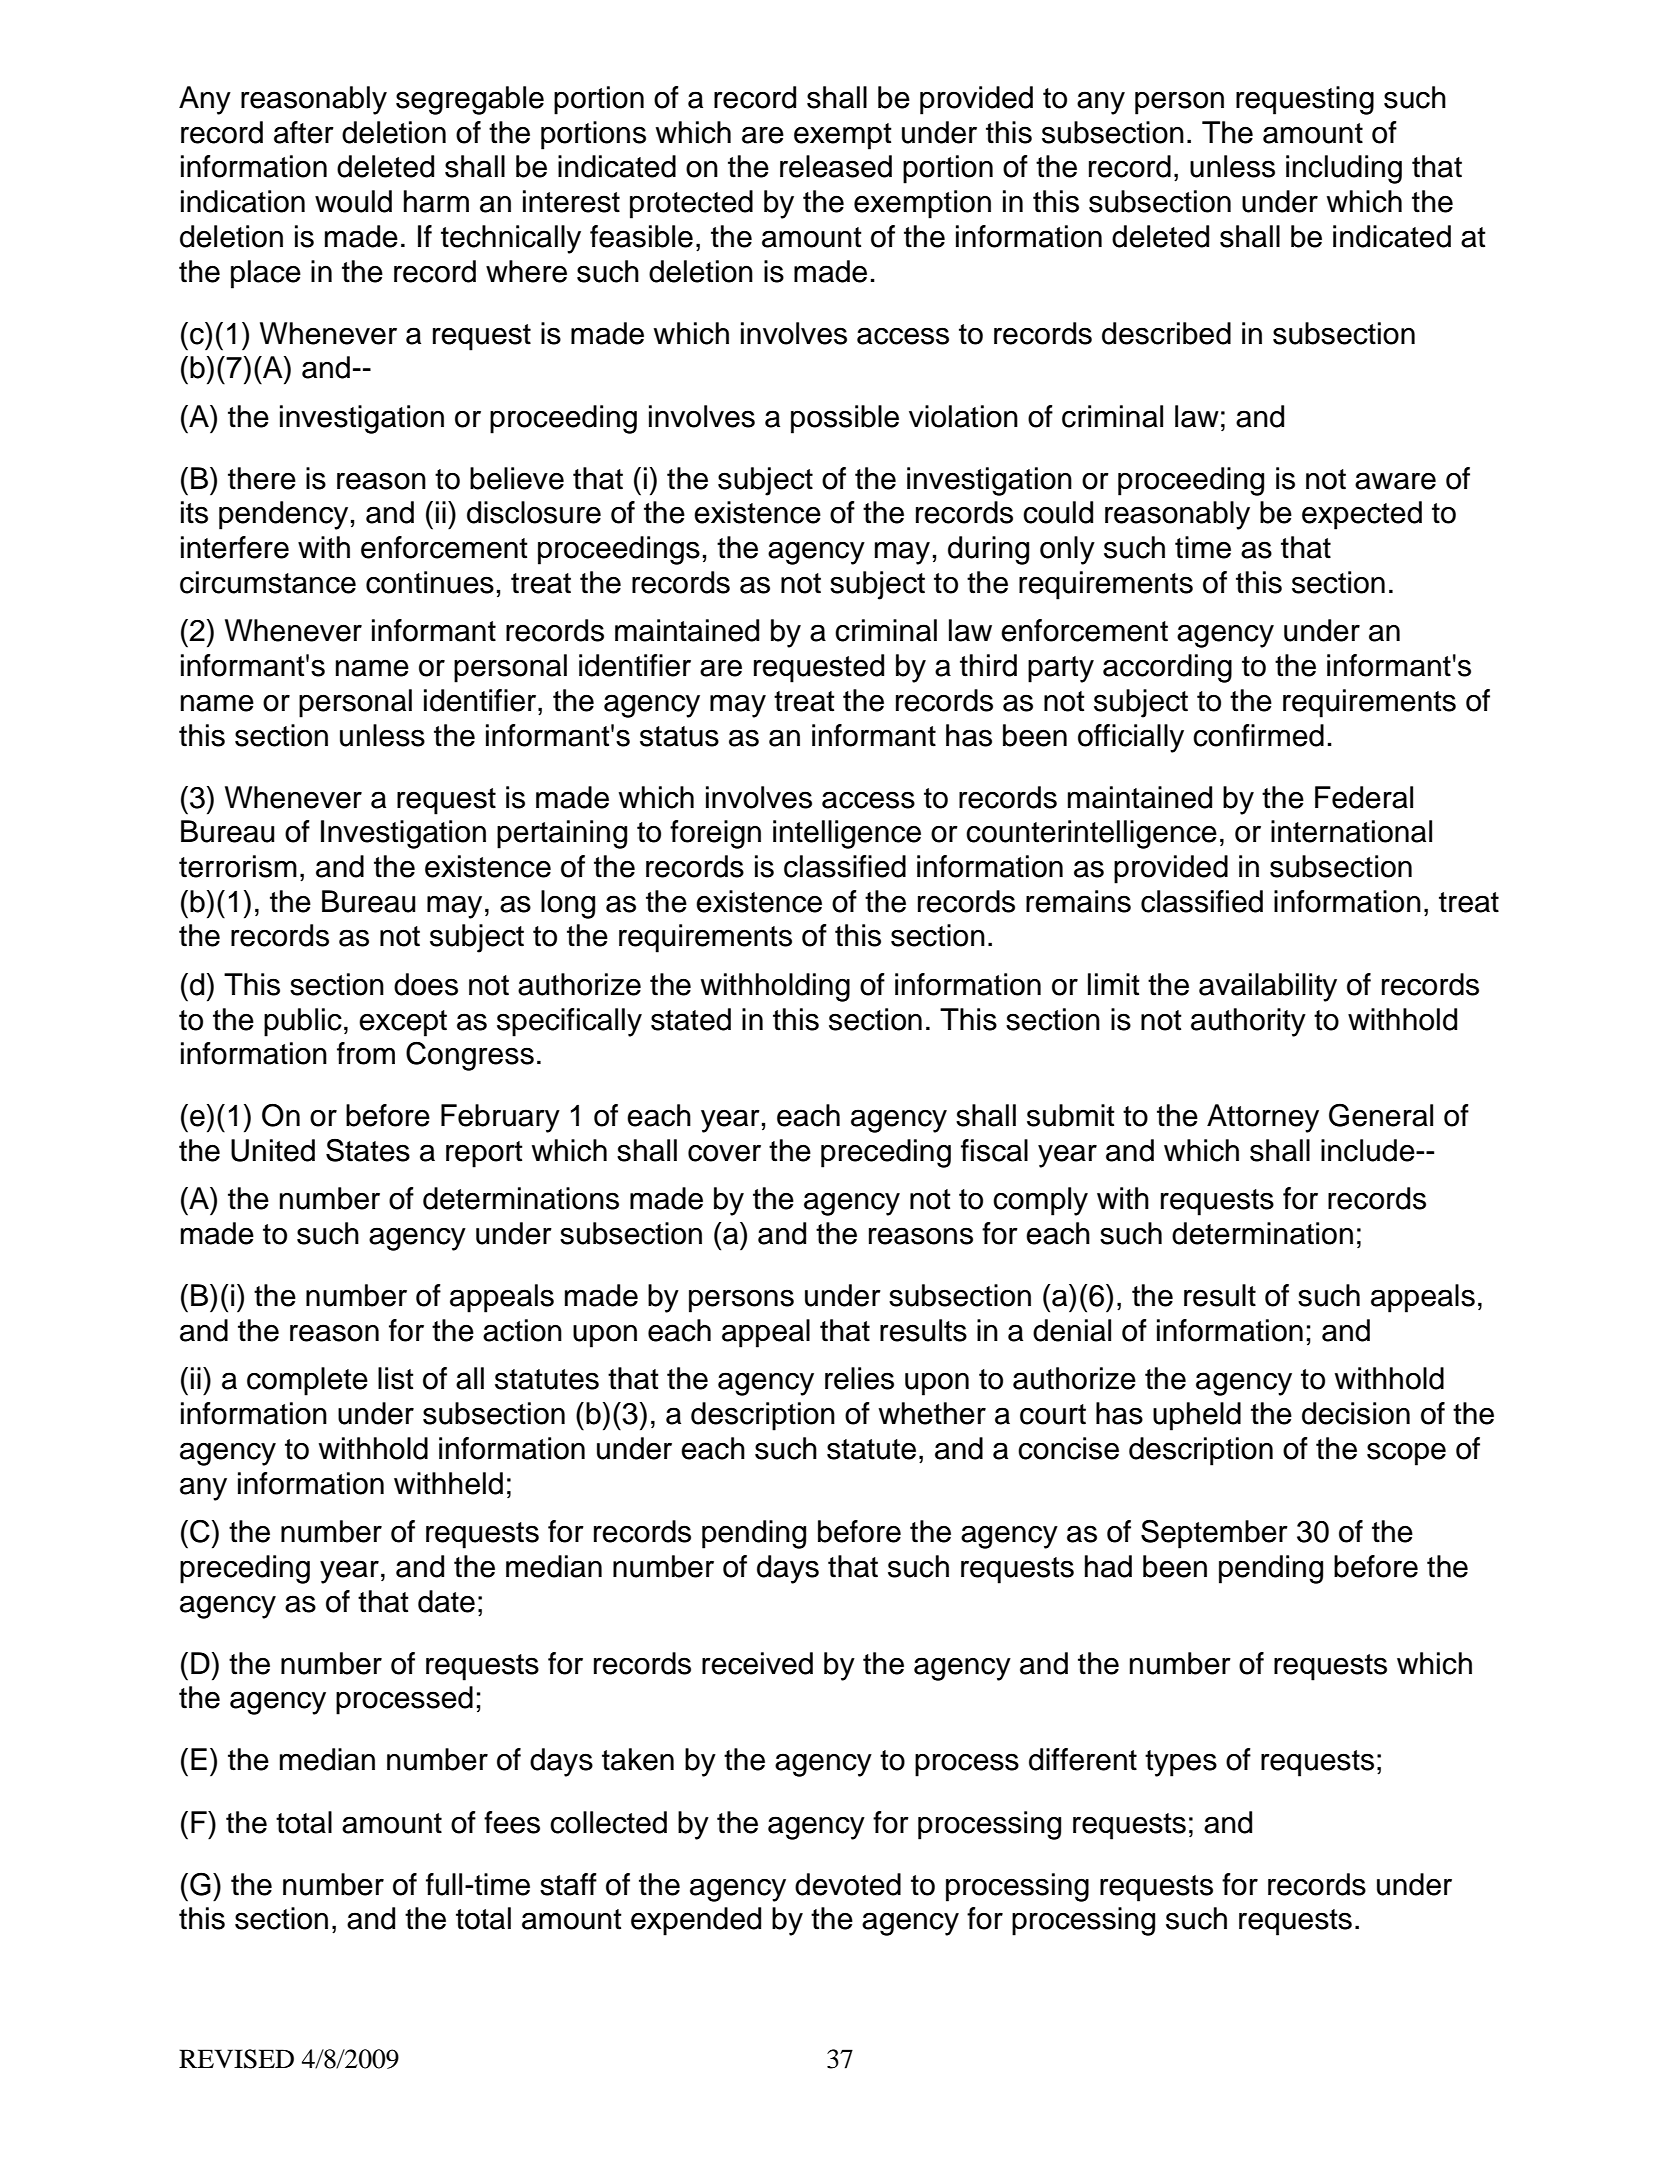  Describe the element at coordinates (836, 166) in the document. I see `released` at that location.
